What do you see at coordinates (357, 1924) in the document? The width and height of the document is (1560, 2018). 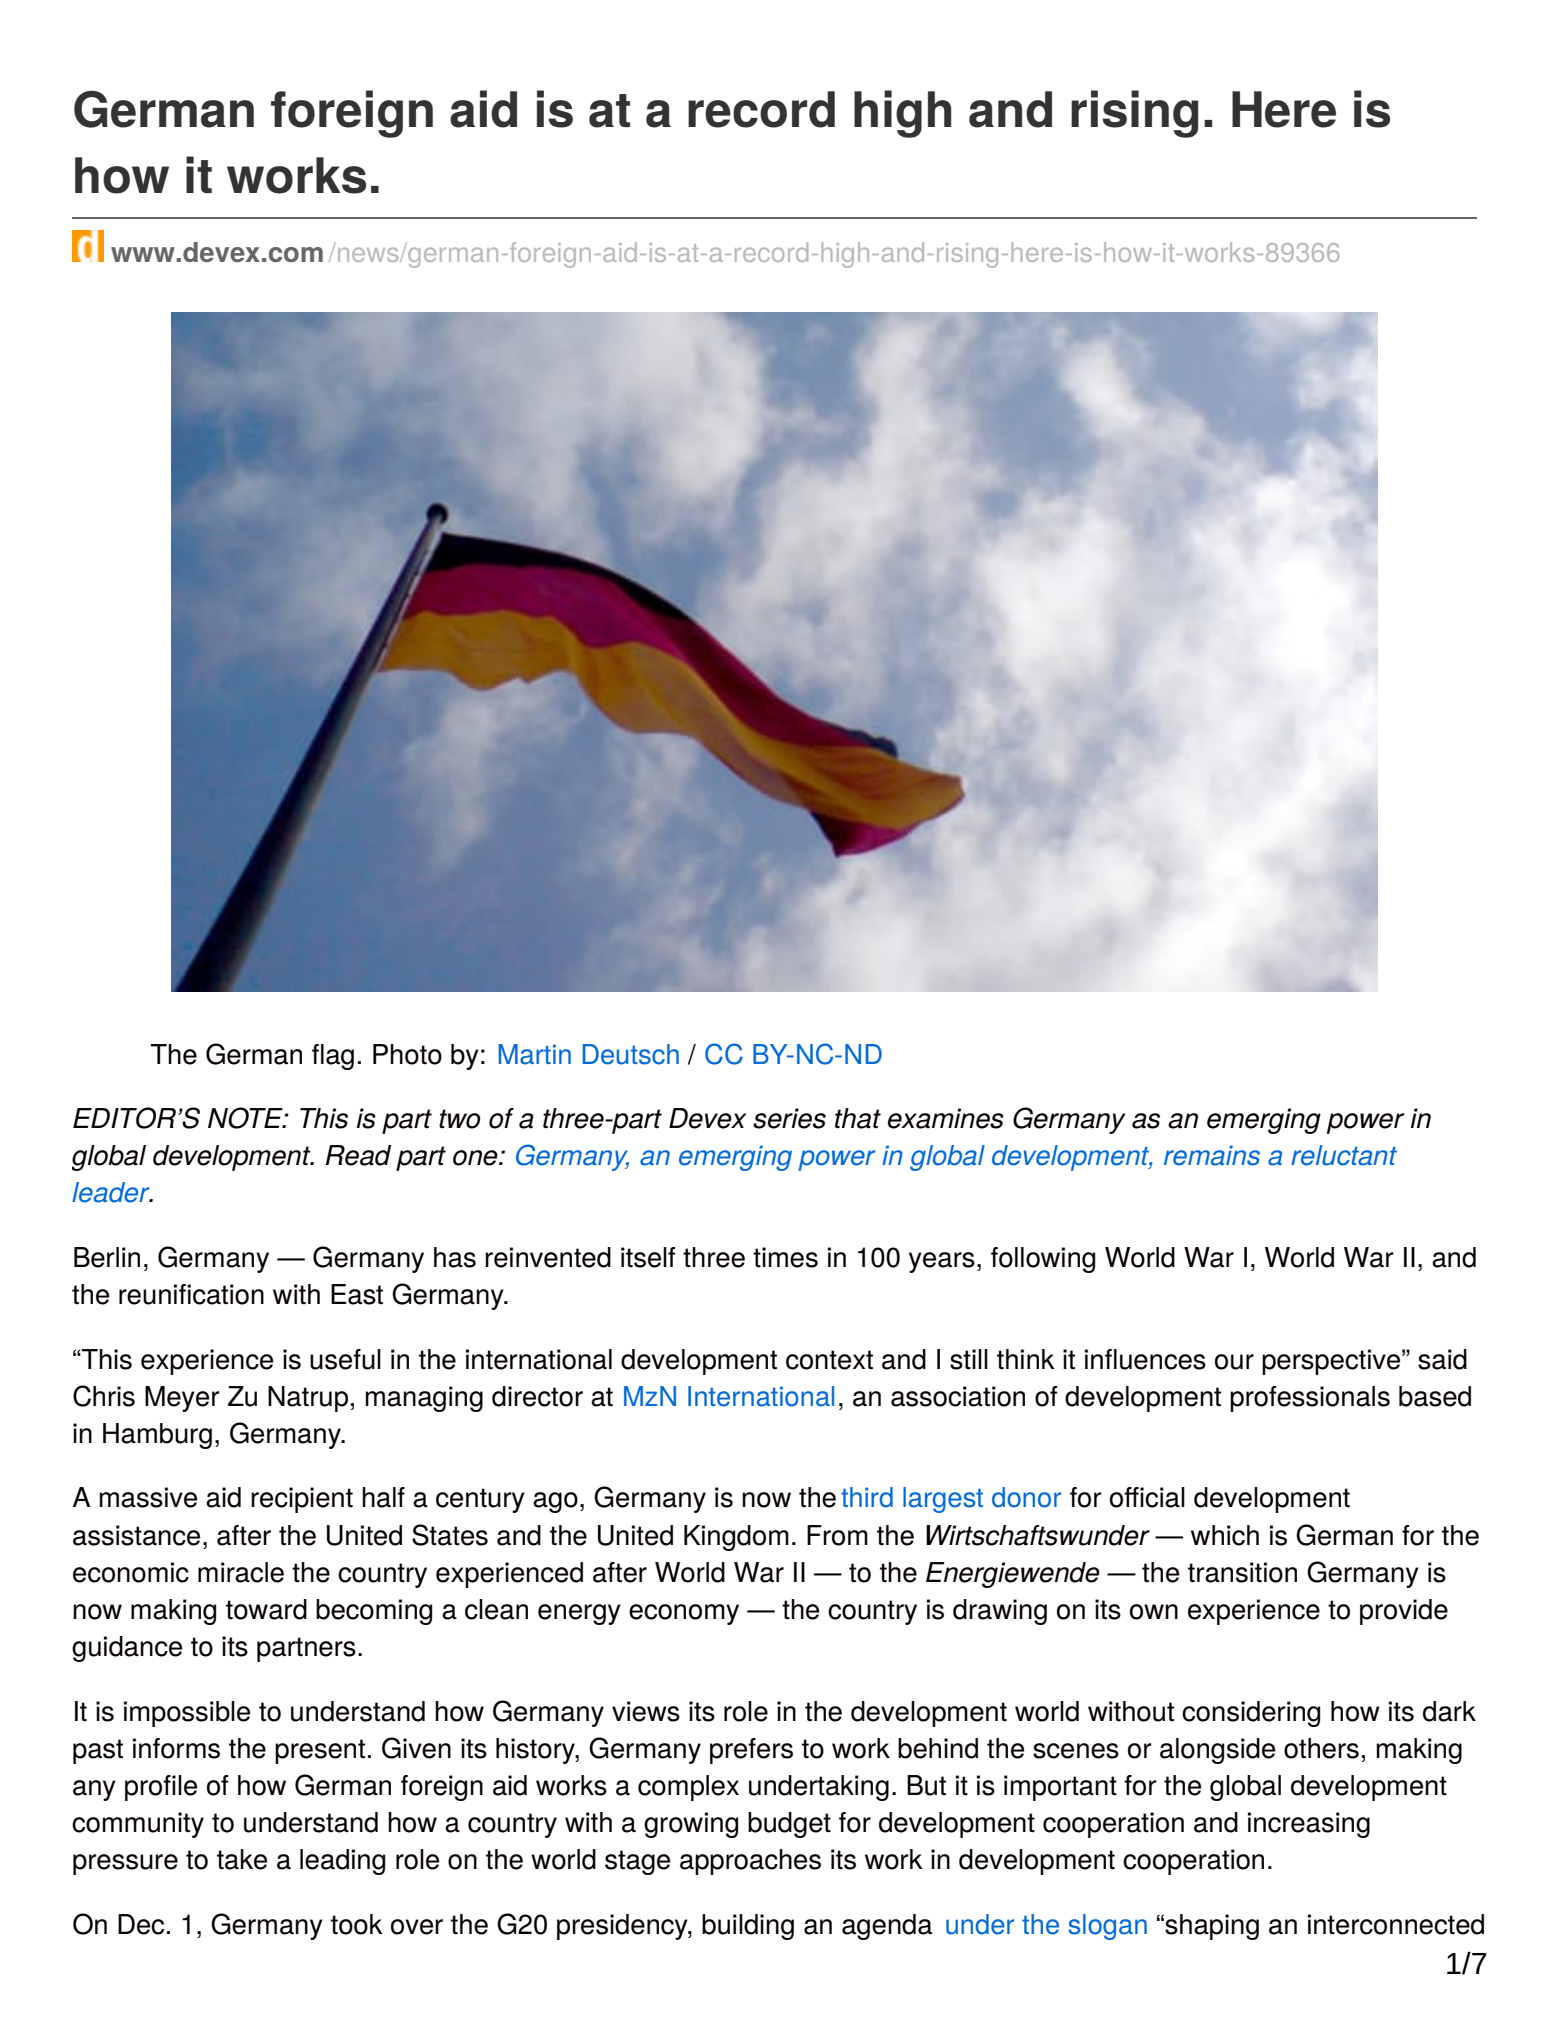 I see `took` at bounding box center [357, 1924].
